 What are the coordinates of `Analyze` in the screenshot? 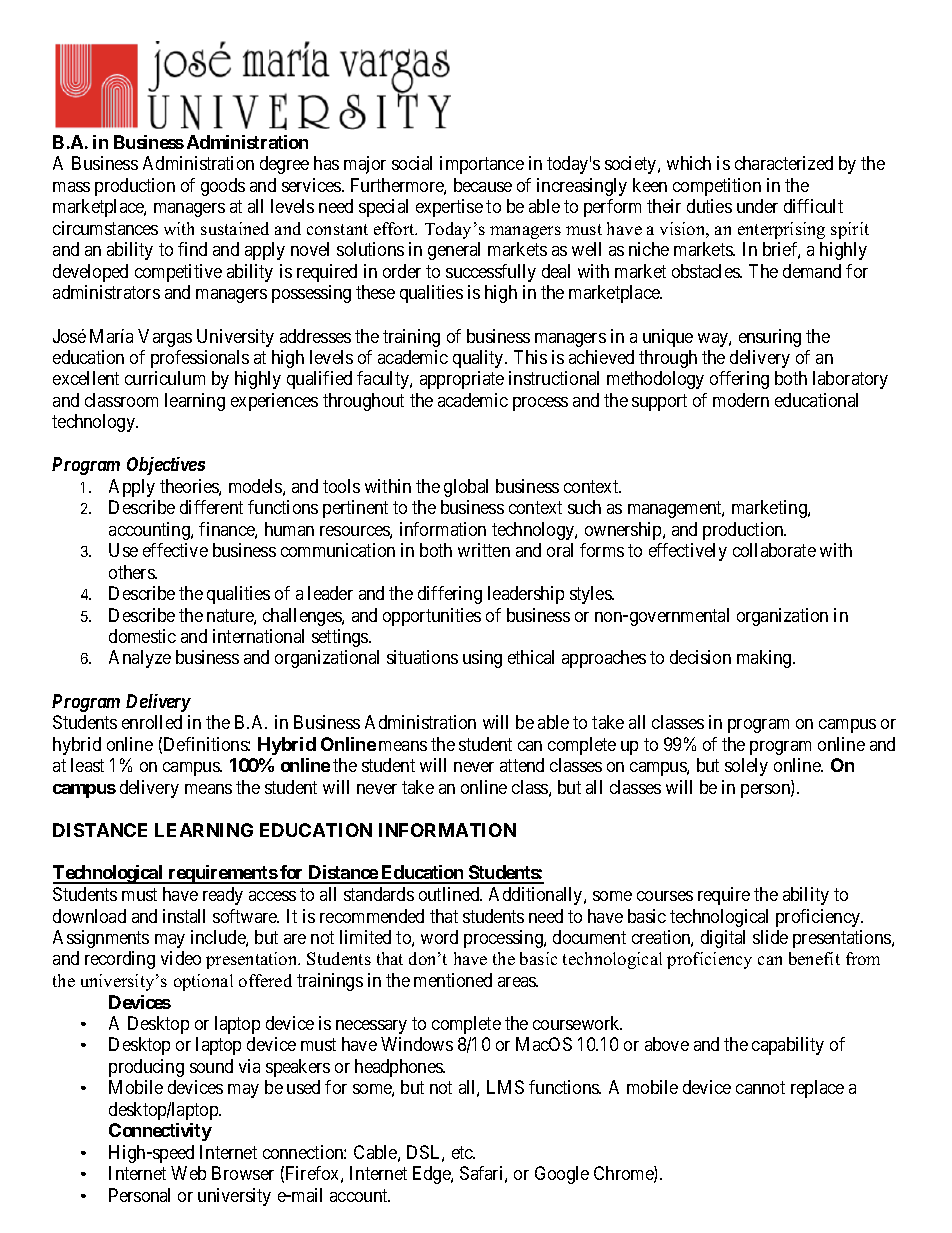 It's located at (140, 659).
